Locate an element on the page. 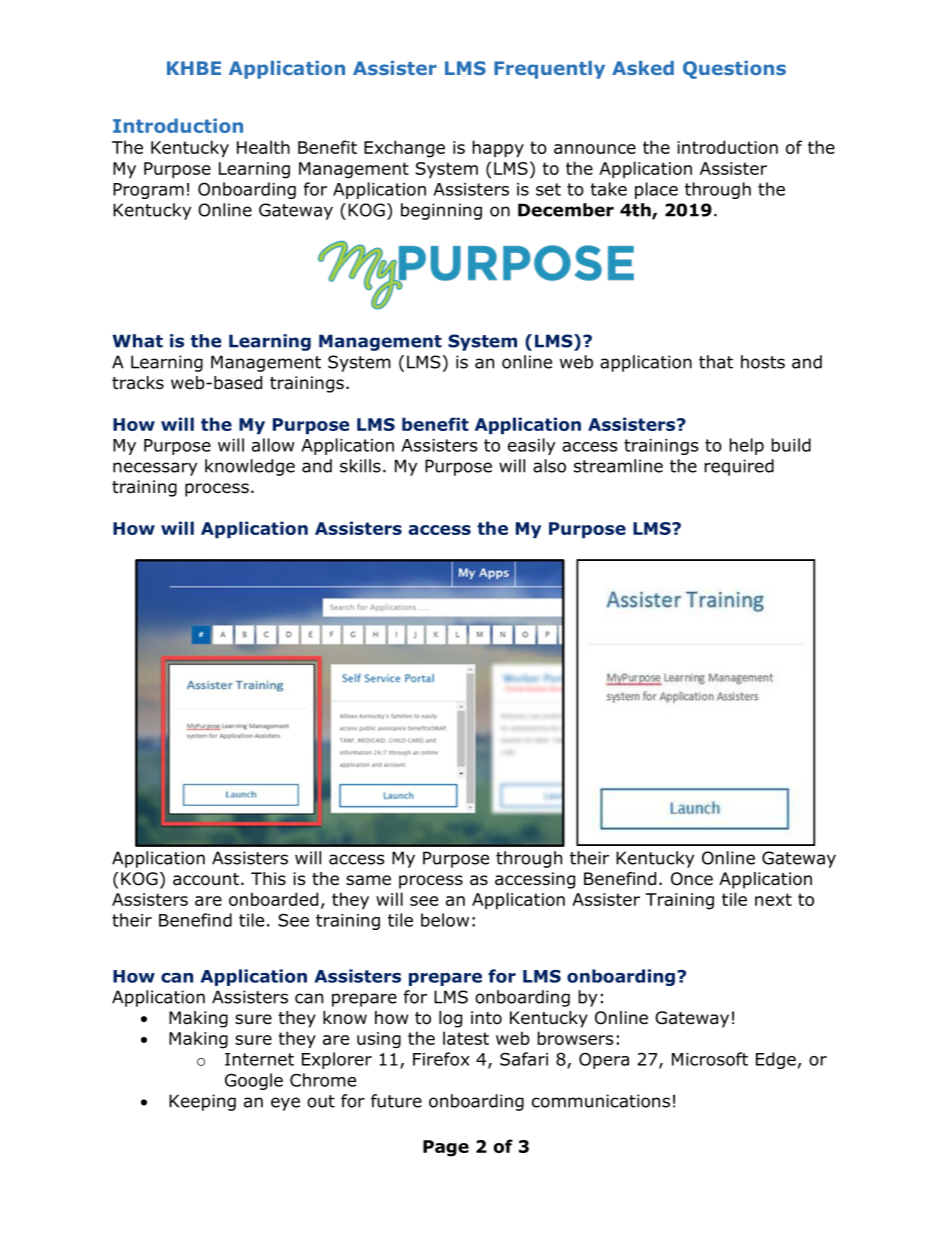 This image has height=1233, width=952. Keeping is located at coordinates (202, 1102).
